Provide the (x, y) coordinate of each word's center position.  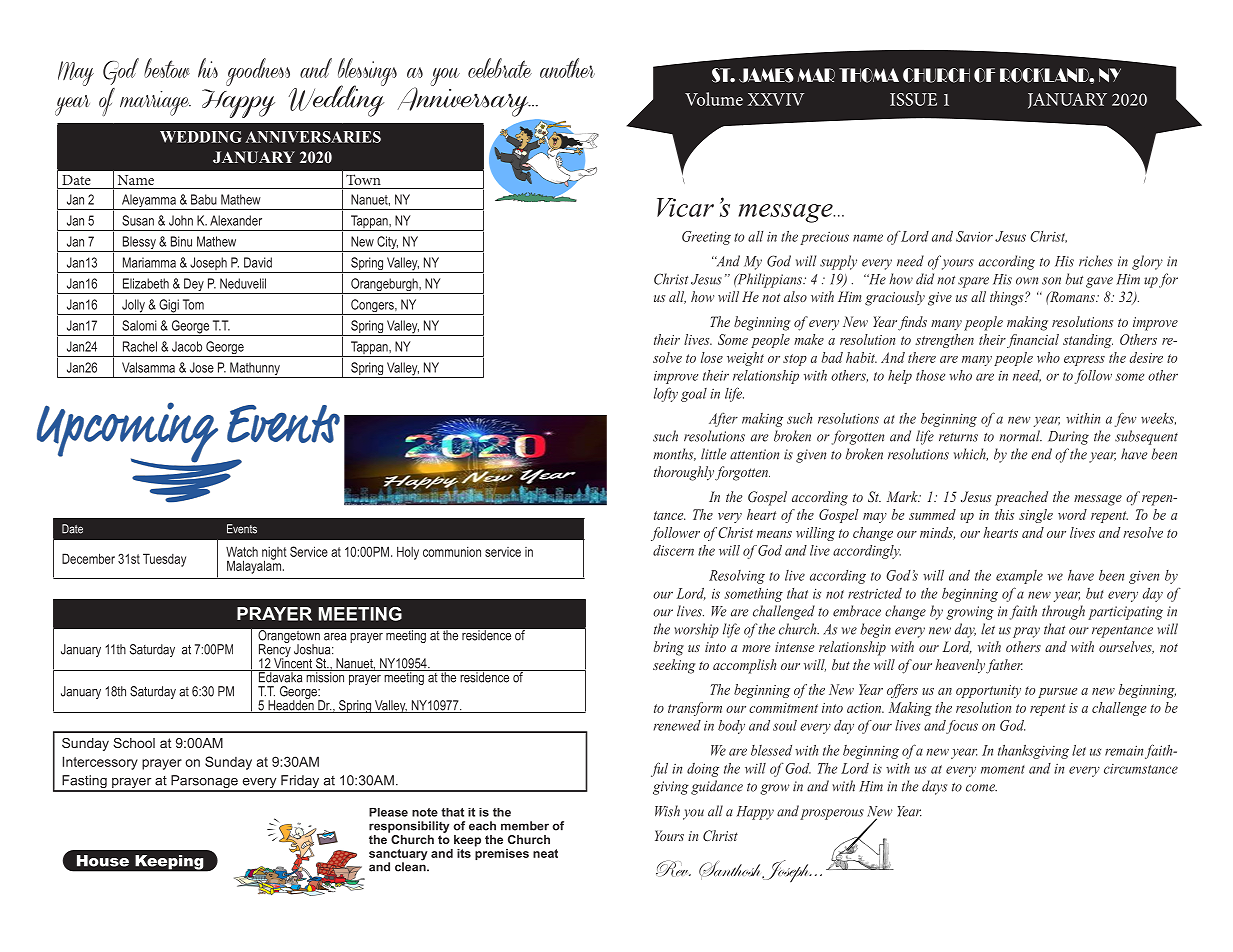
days (934, 787)
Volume (714, 99)
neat (545, 853)
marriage (155, 103)
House (103, 861)
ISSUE (913, 99)
